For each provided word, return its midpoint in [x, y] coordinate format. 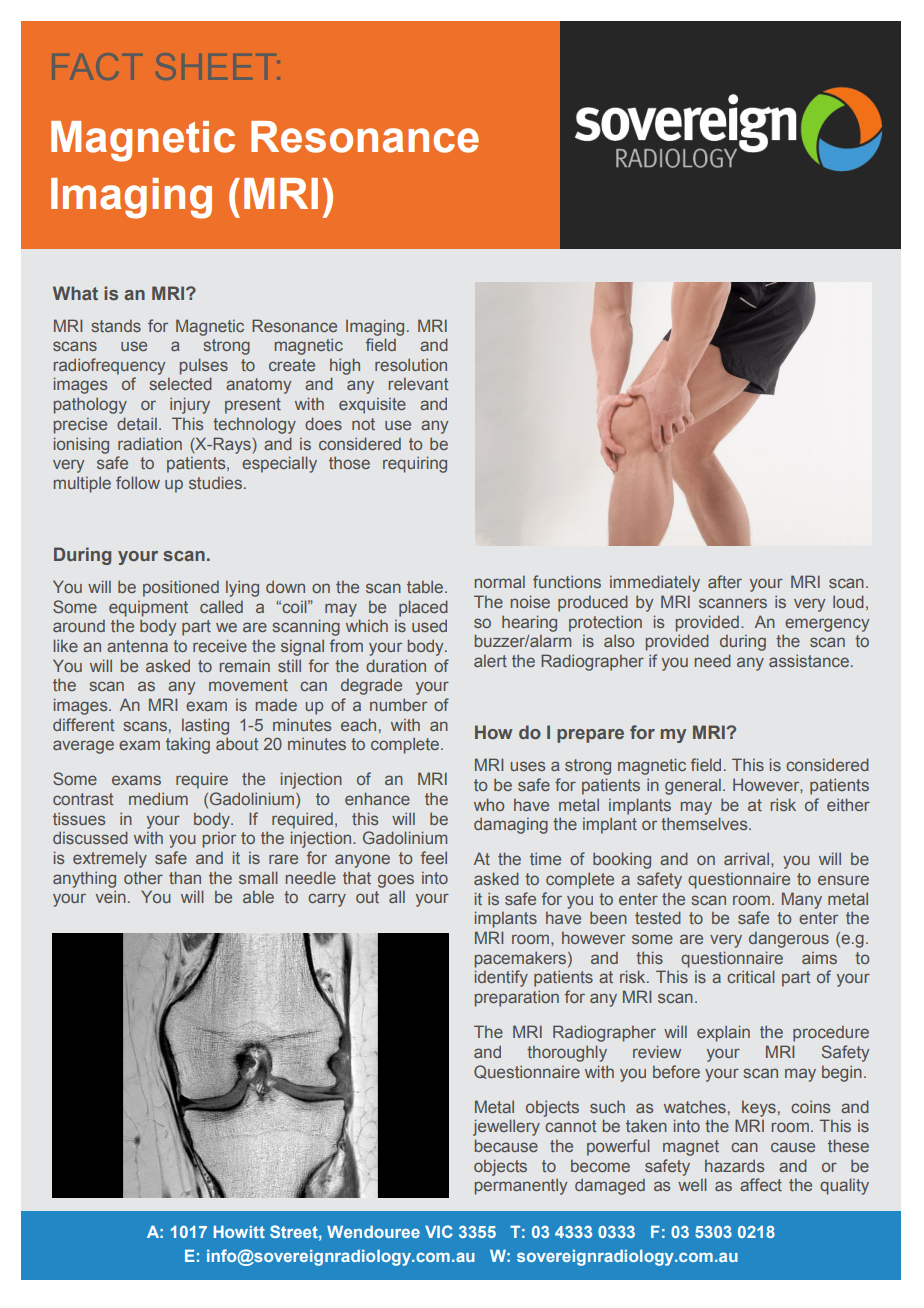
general [693, 787]
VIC [439, 1231]
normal [500, 582]
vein [111, 896]
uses [528, 766]
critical [751, 976]
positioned [181, 588]
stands [116, 326]
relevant [418, 384]
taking [188, 745]
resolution [411, 364]
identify [501, 978]
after [725, 581]
